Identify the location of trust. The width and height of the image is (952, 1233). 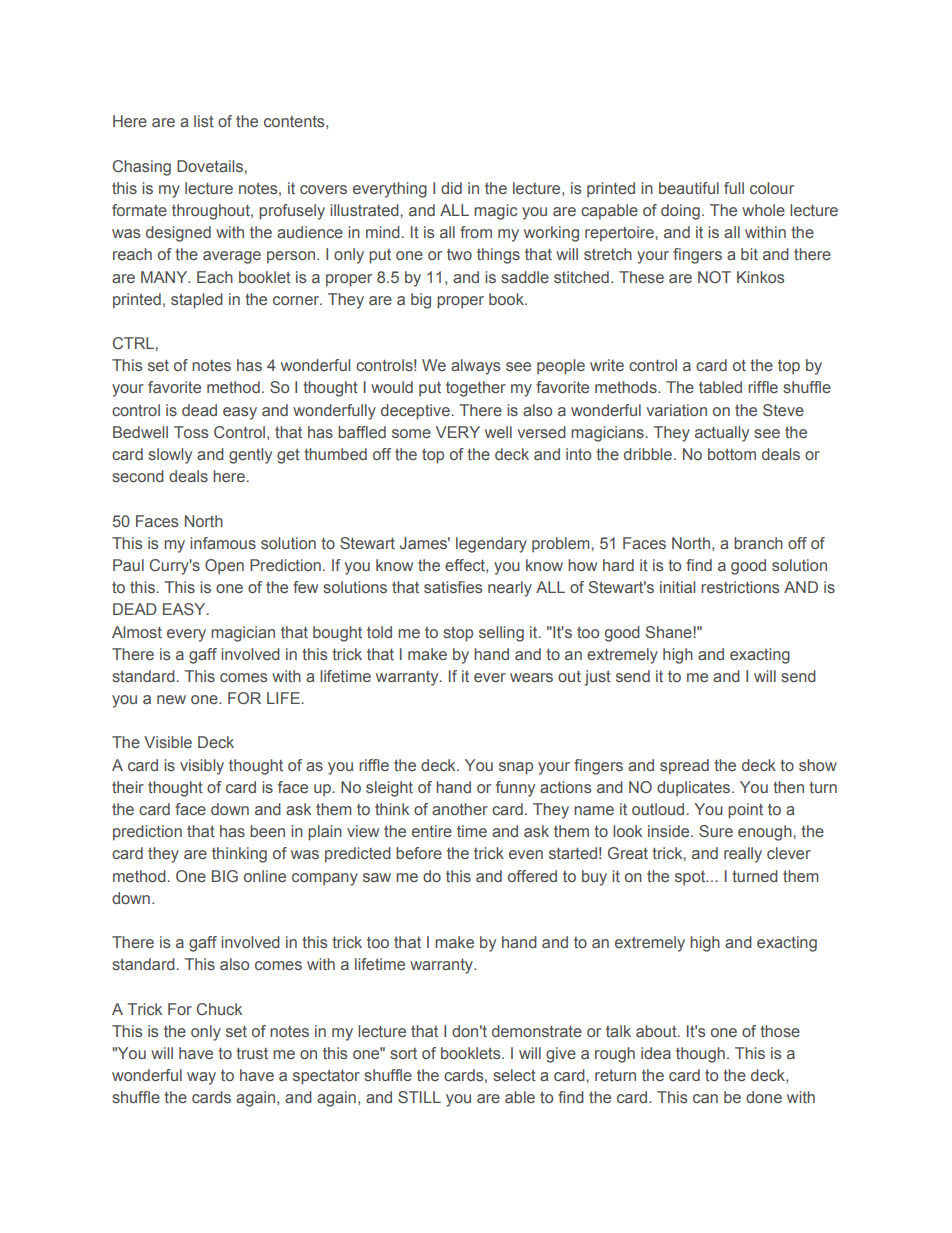
(252, 1053).
